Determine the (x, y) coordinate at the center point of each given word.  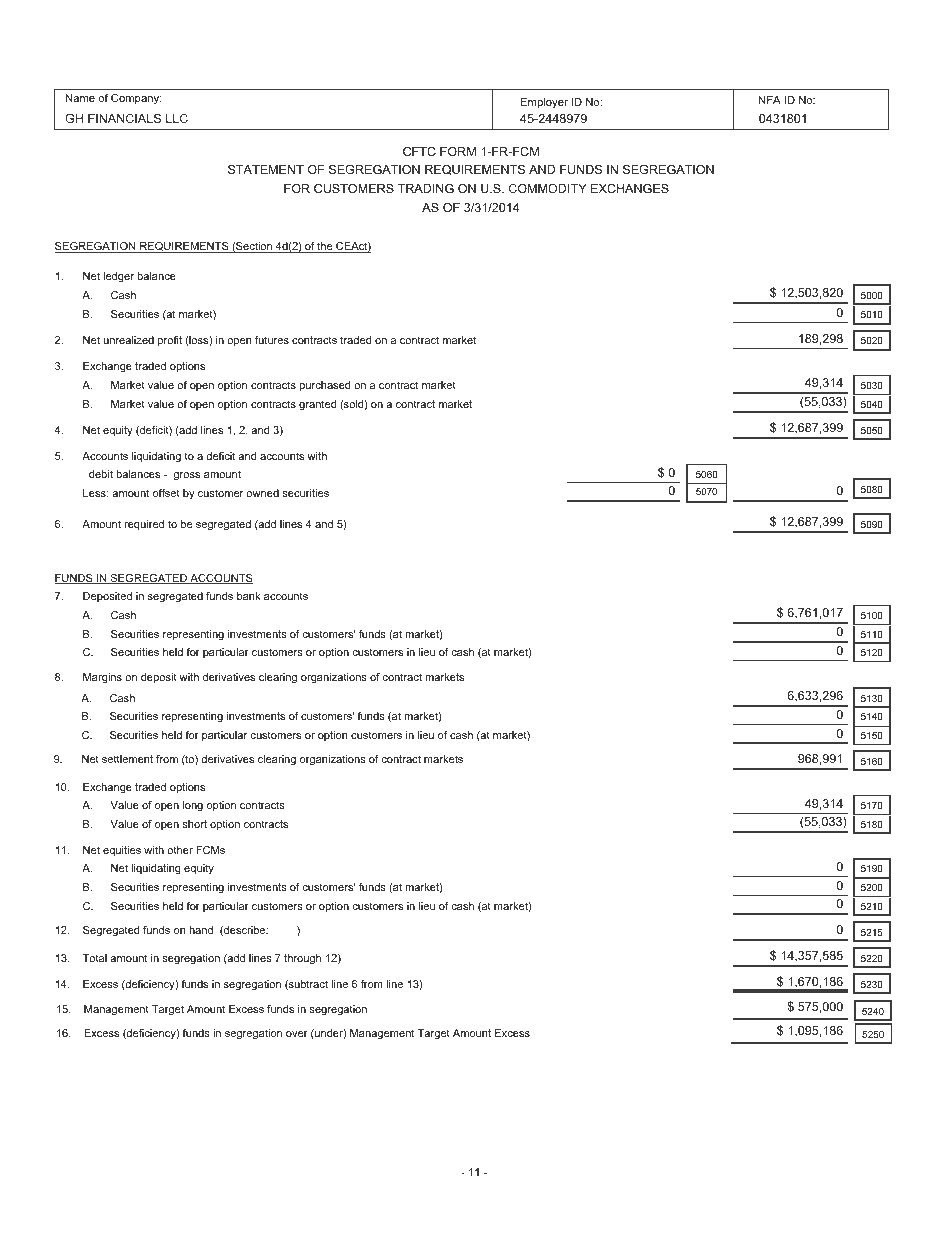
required (144, 525)
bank (249, 596)
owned (262, 493)
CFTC (419, 151)
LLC (177, 118)
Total (94, 958)
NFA (770, 100)
